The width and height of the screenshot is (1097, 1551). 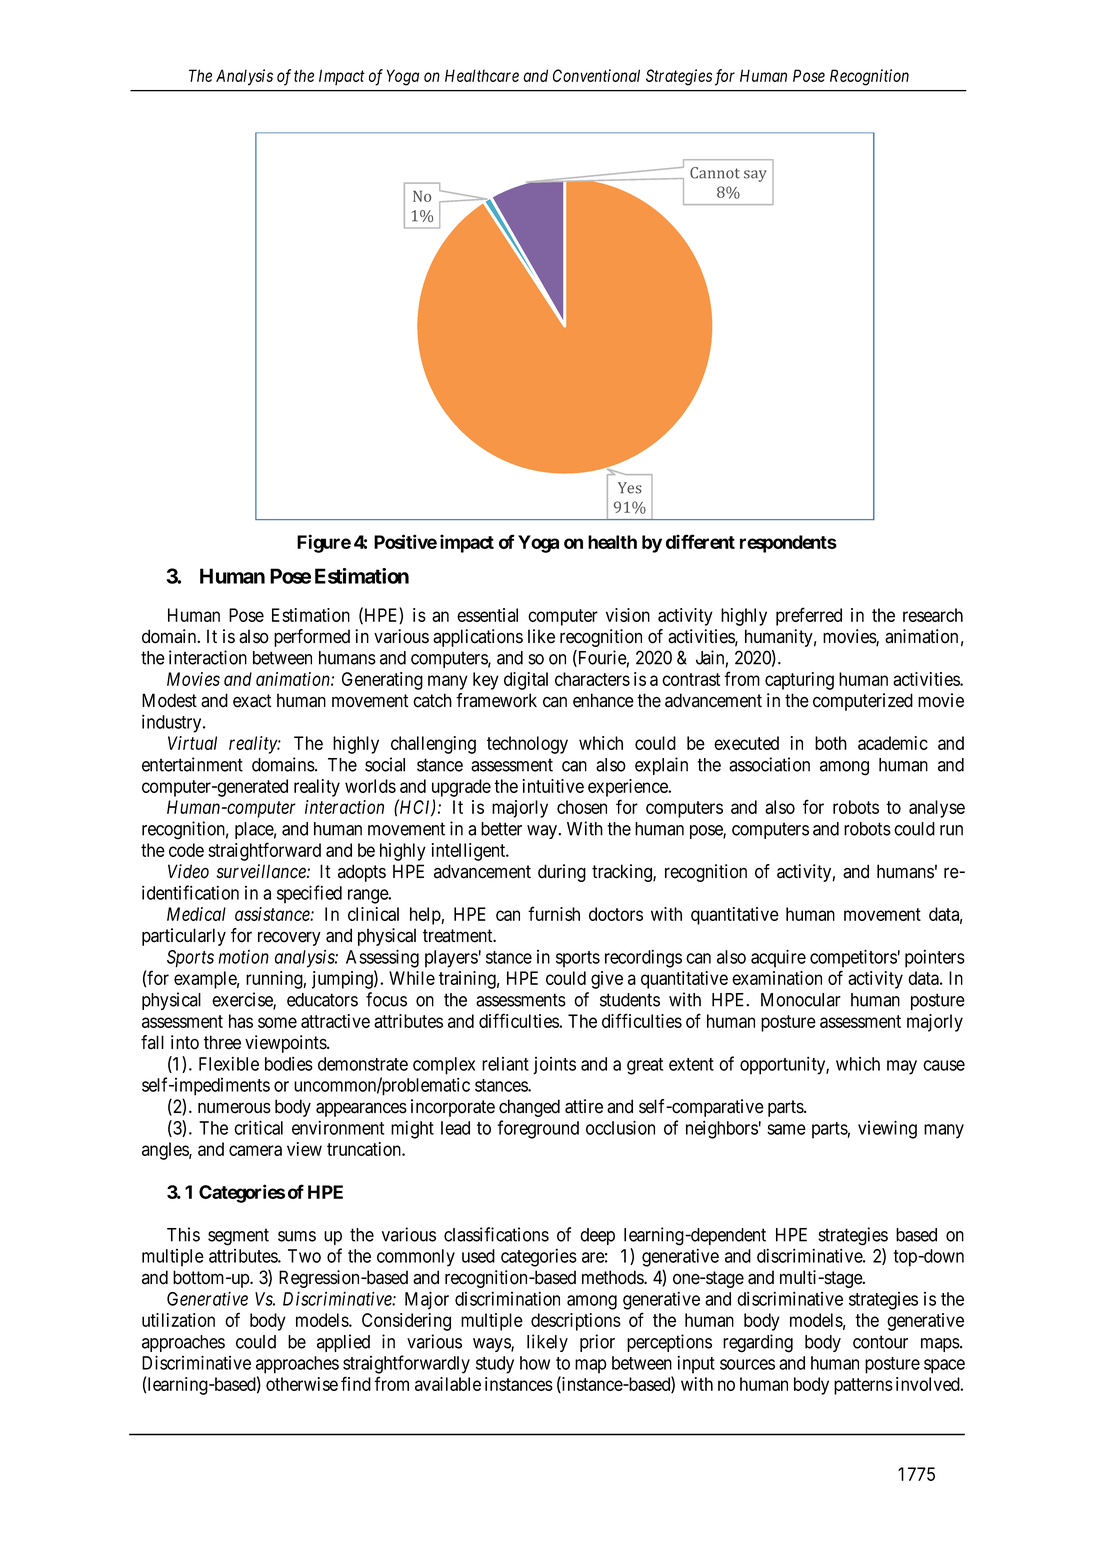 What do you see at coordinates (312, 638) in the screenshot?
I see `performed` at bounding box center [312, 638].
